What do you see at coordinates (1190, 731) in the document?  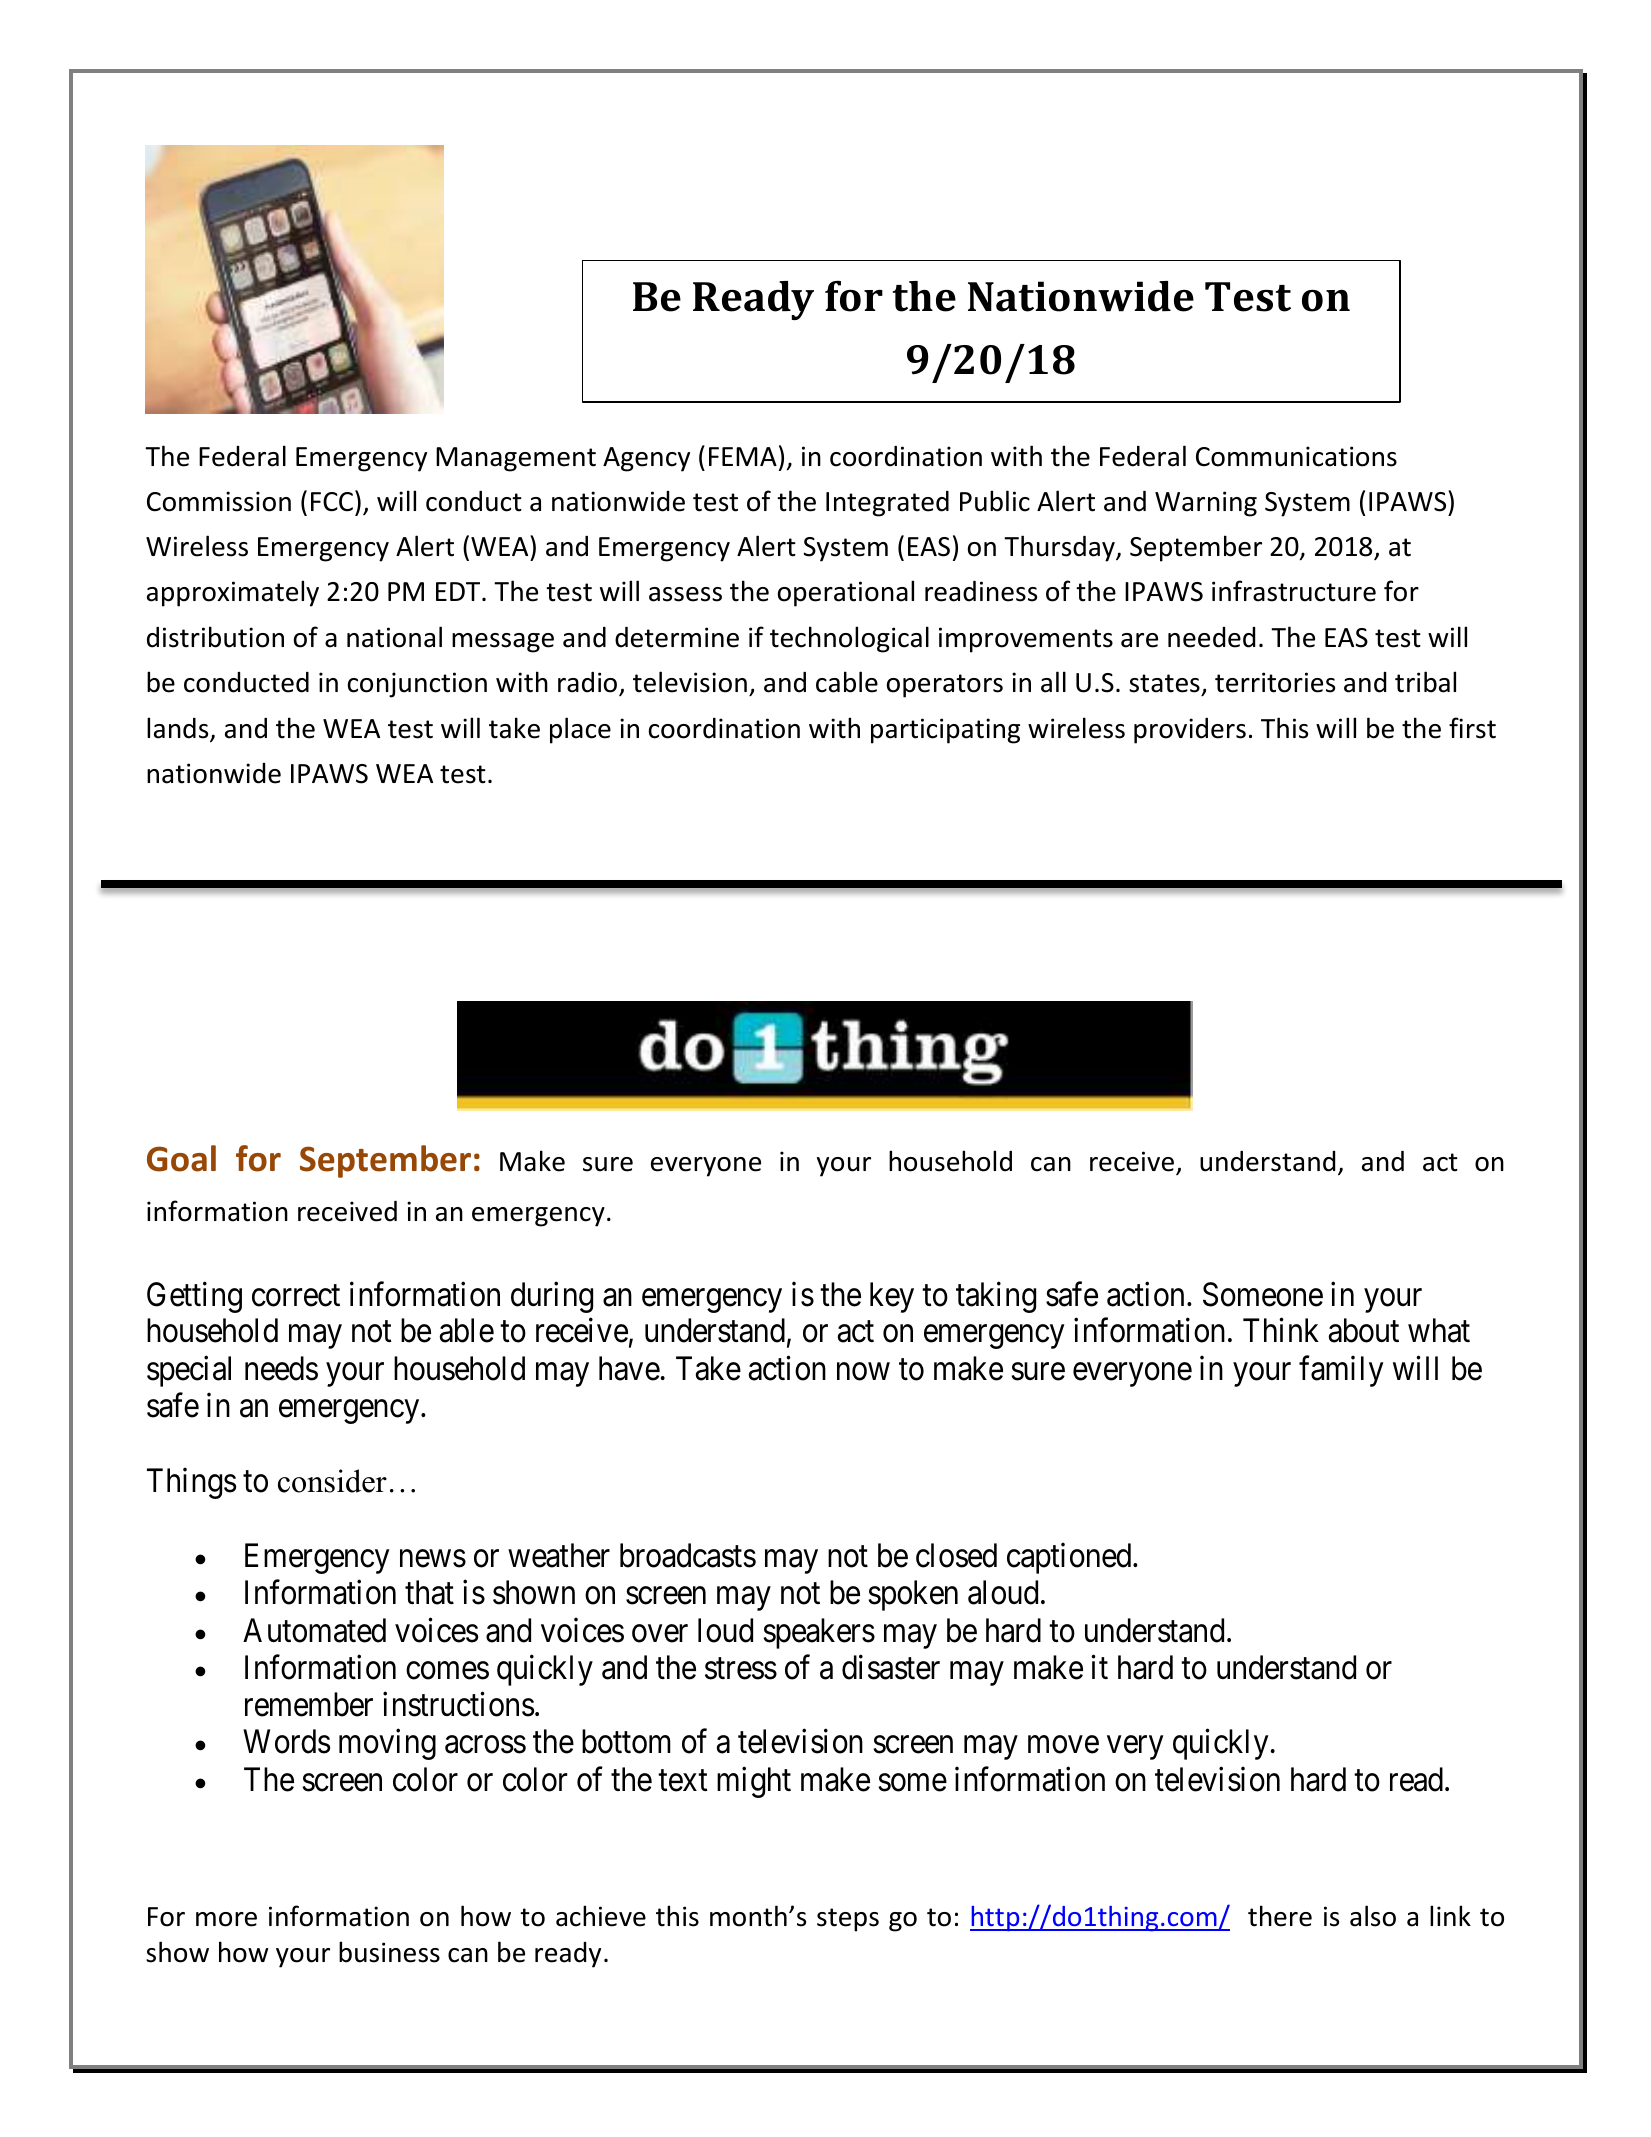 I see `providers` at bounding box center [1190, 731].
